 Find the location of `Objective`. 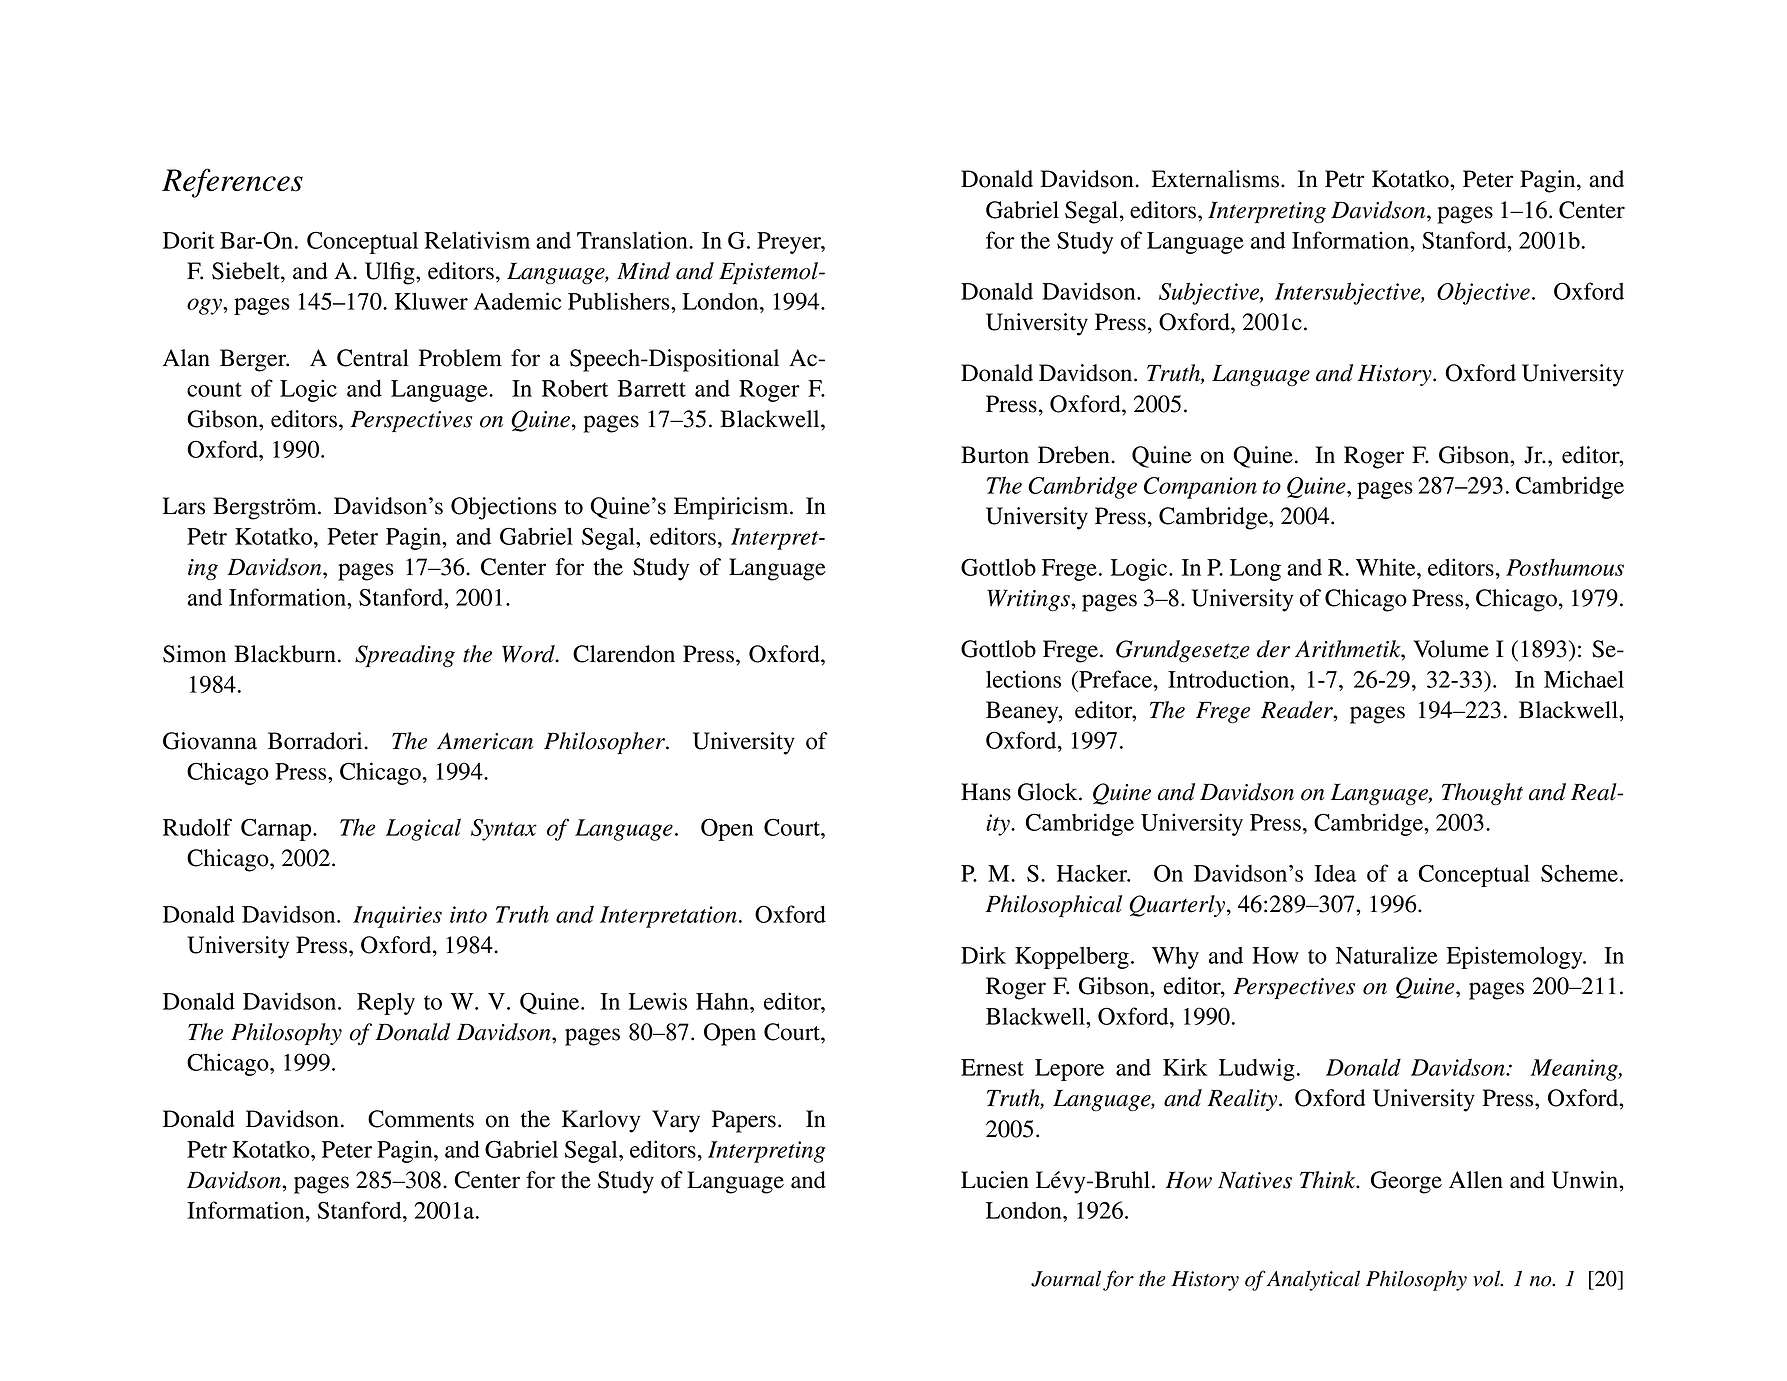

Objective is located at coordinates (1483, 293).
